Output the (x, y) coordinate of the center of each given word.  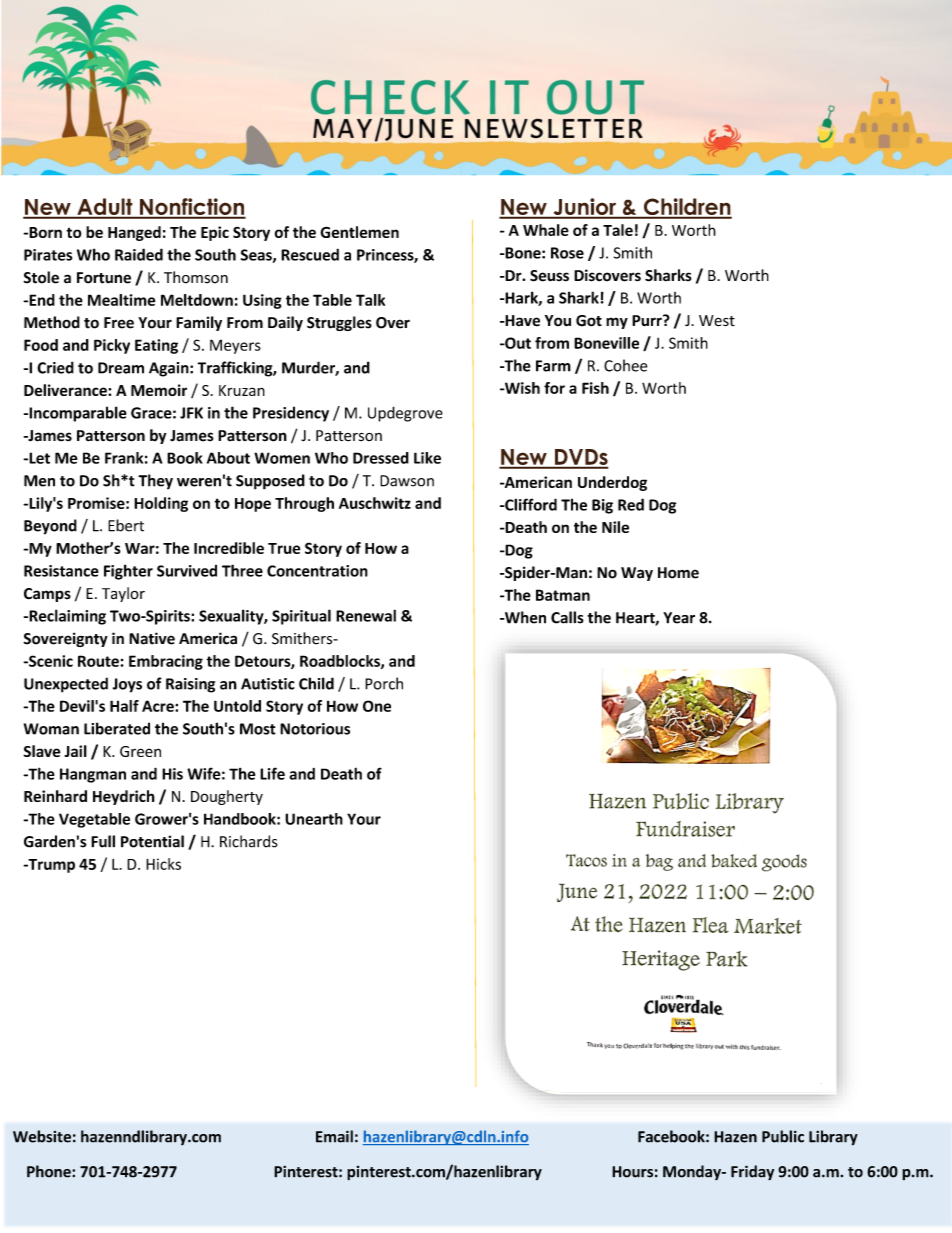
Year (679, 618)
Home (678, 573)
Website (42, 1136)
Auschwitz (375, 503)
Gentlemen (359, 232)
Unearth (314, 819)
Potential (152, 841)
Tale (618, 230)
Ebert (126, 525)
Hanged (134, 233)
